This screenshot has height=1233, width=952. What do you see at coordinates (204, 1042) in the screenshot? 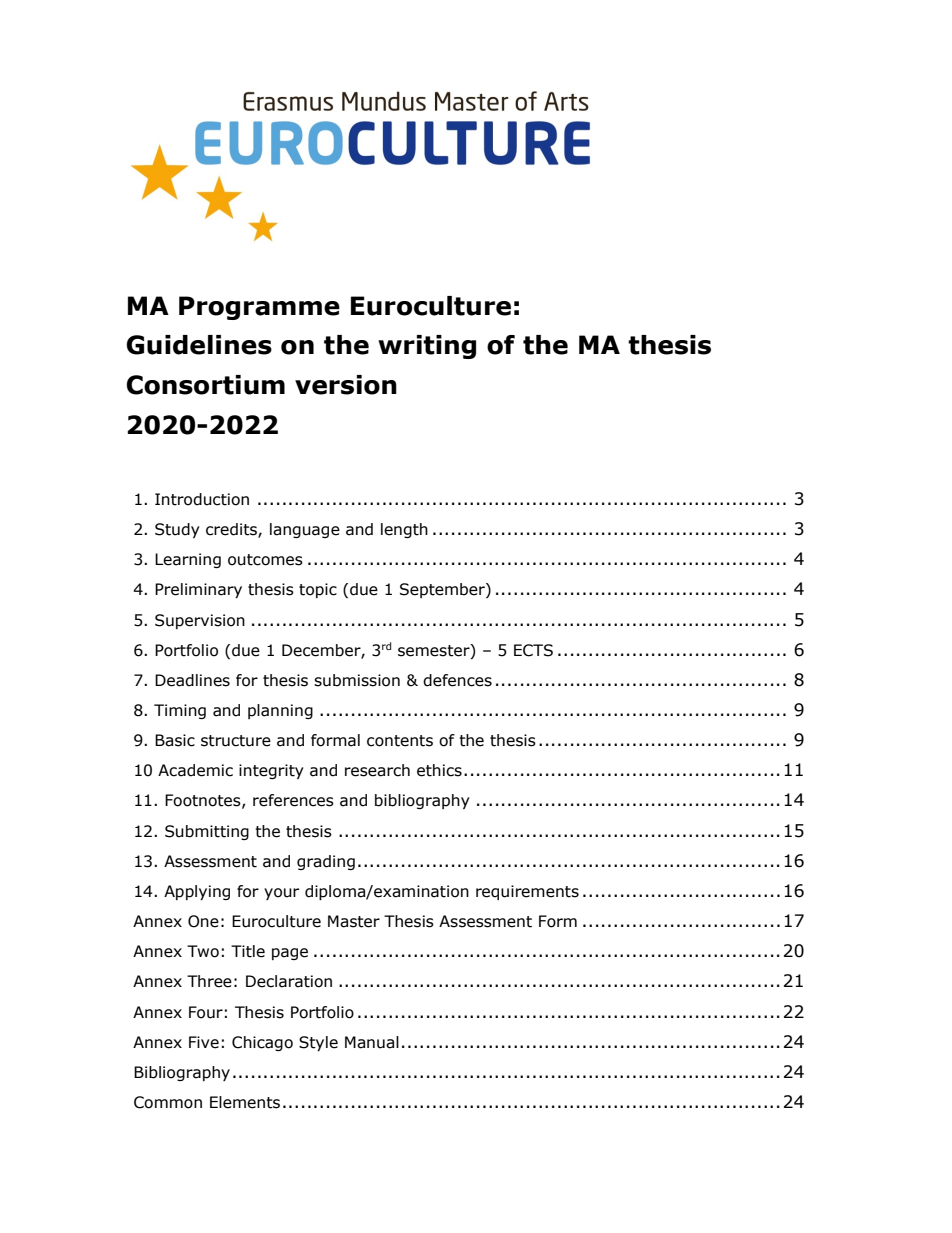
I see `Five` at bounding box center [204, 1042].
